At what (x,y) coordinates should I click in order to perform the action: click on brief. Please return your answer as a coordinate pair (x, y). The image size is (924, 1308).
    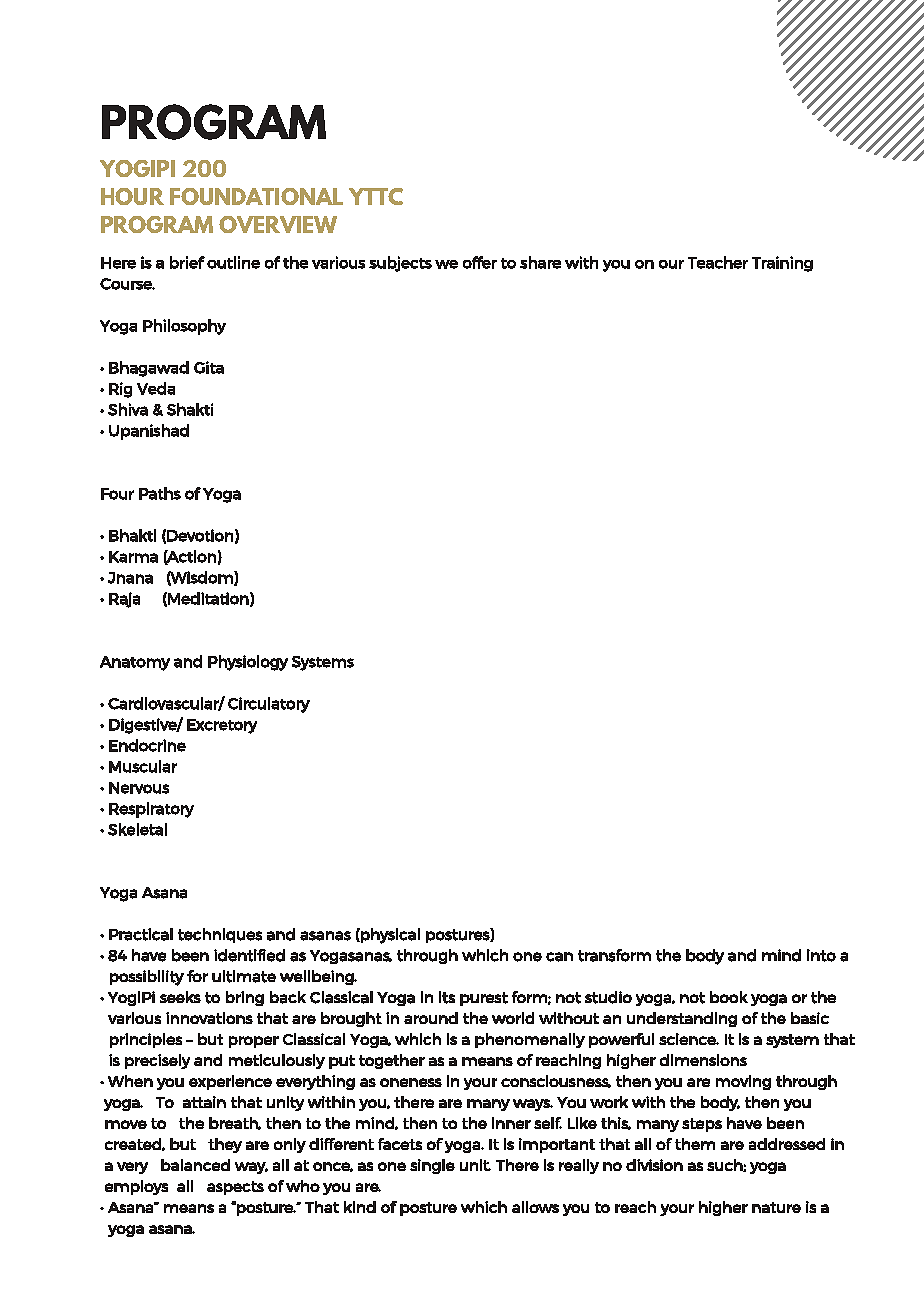
    Looking at the image, I should click on (187, 262).
